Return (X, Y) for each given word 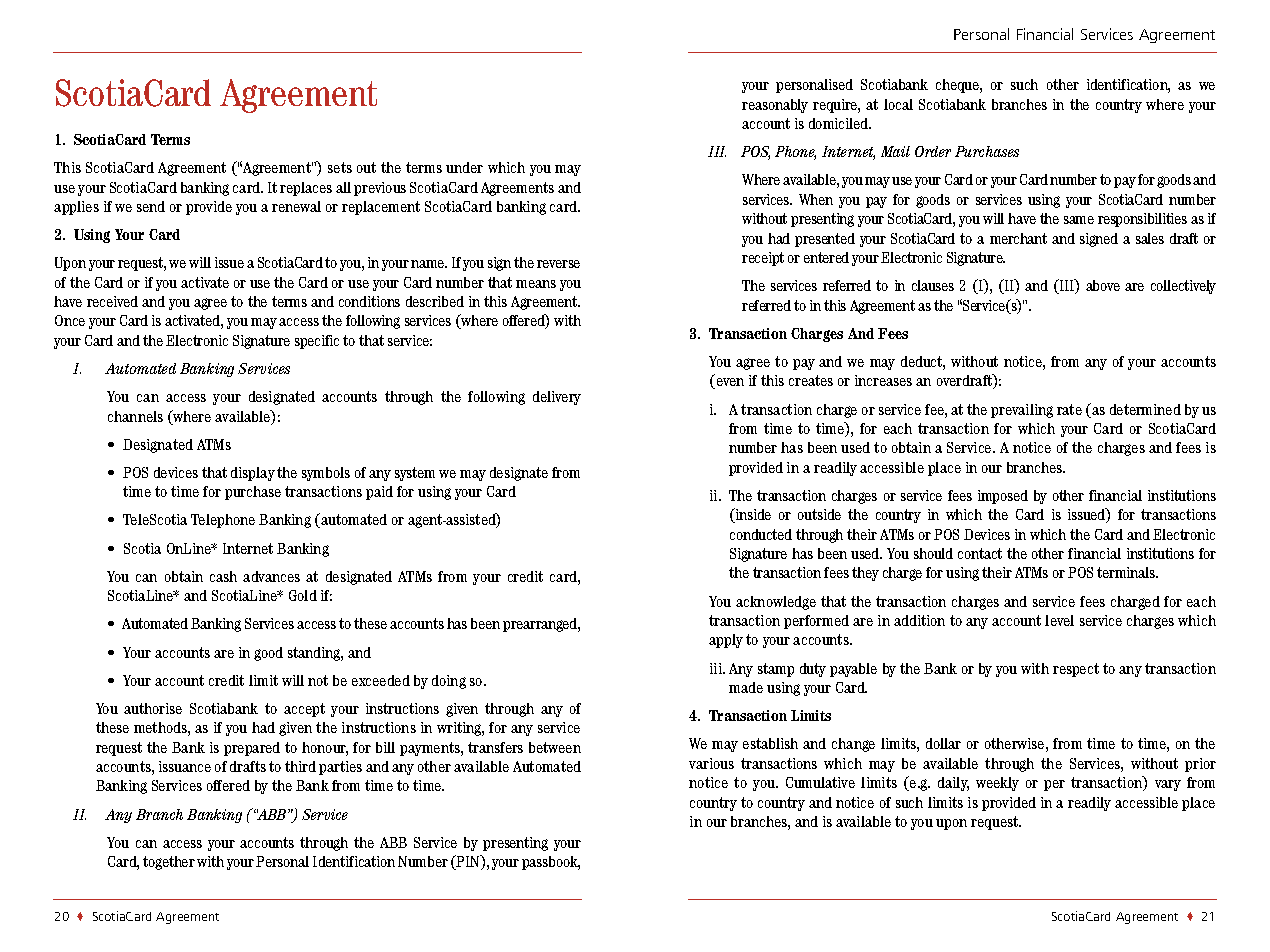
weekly (997, 784)
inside (752, 515)
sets (340, 167)
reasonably (775, 106)
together (169, 863)
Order (933, 151)
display (253, 474)
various (711, 763)
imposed (1003, 497)
